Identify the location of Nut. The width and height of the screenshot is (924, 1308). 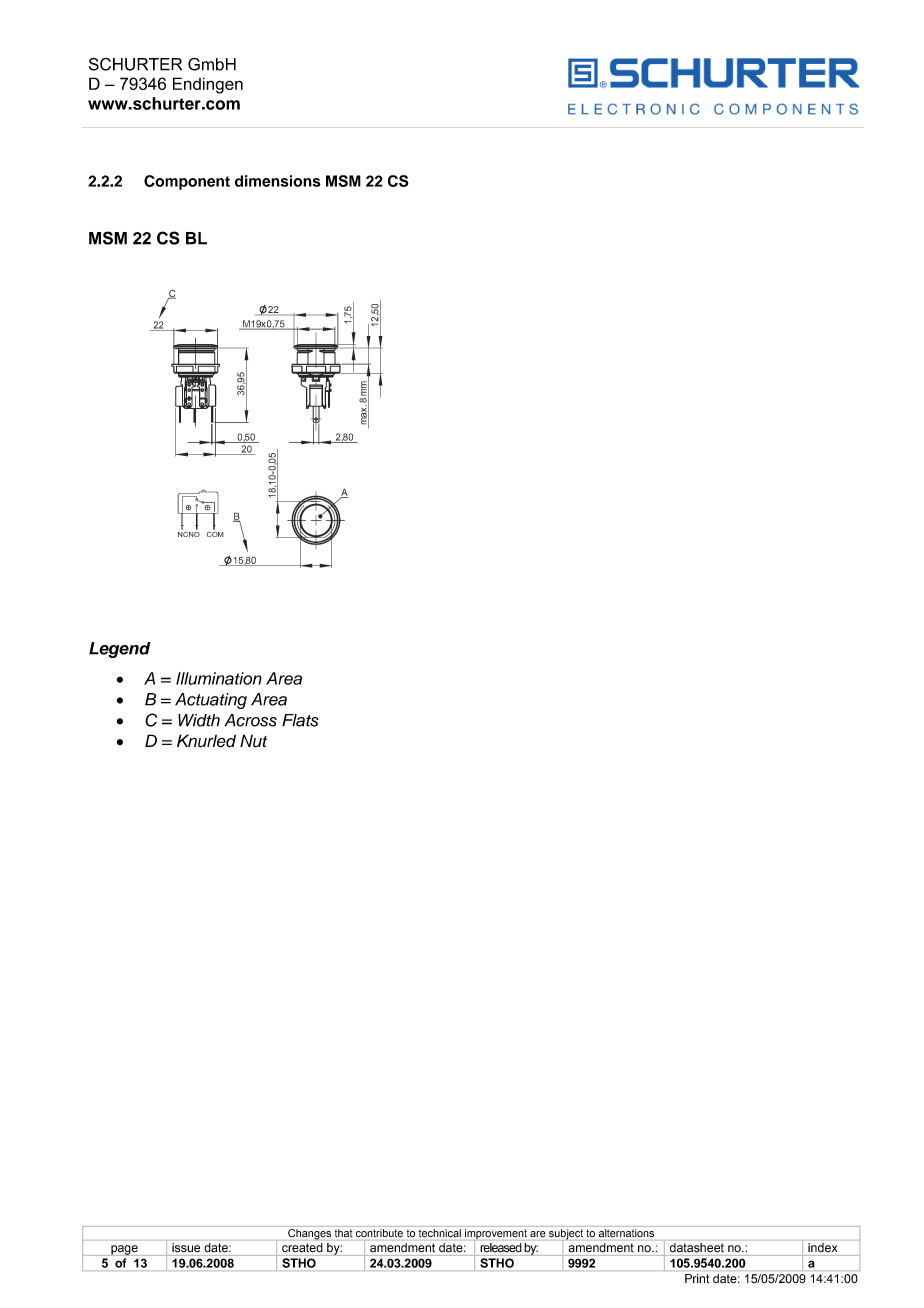
(253, 741).
